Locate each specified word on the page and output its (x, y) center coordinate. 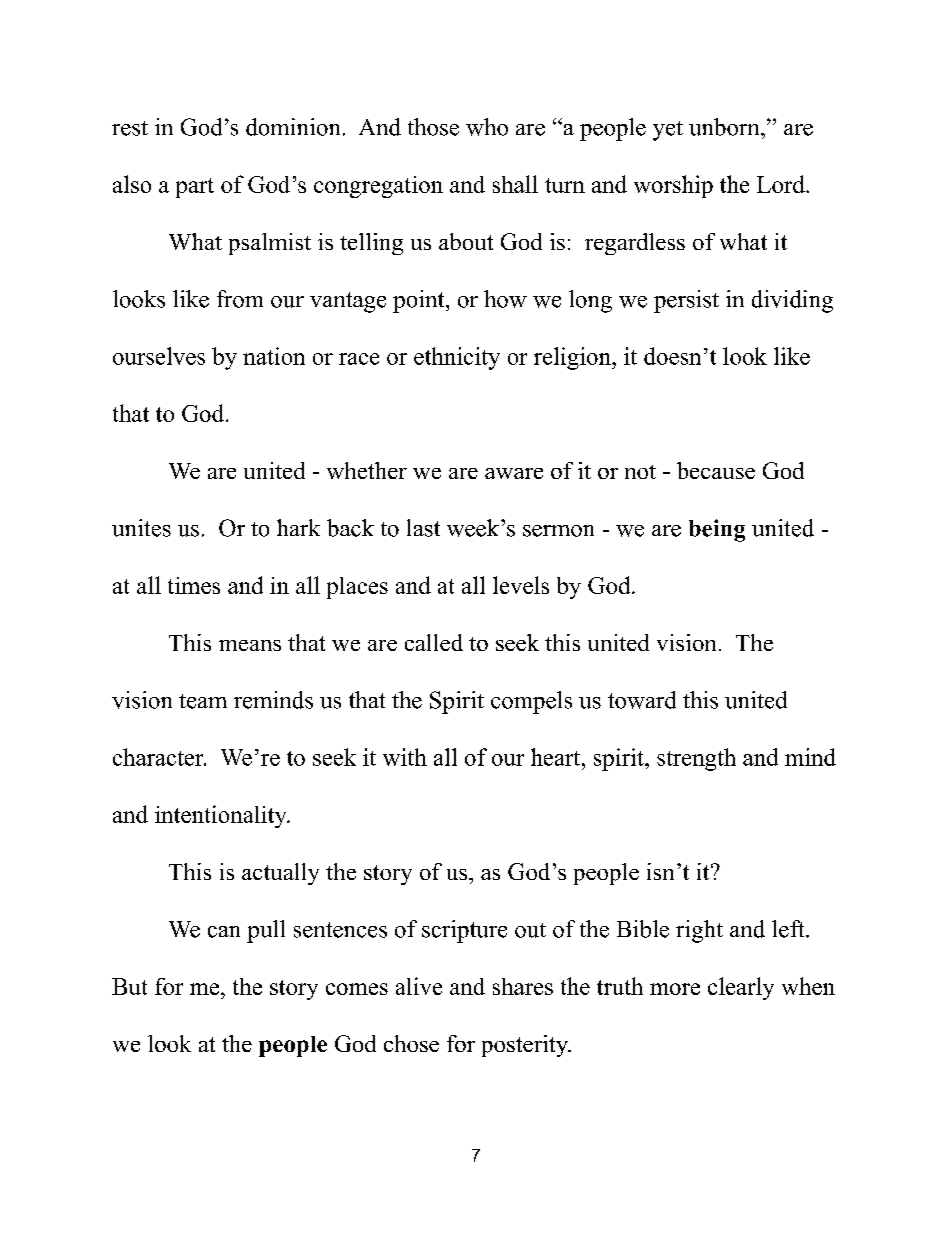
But (129, 986)
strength (696, 759)
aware (514, 473)
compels (531, 702)
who (487, 127)
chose (411, 1043)
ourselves (159, 356)
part (195, 188)
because (716, 470)
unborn (725, 127)
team (203, 701)
